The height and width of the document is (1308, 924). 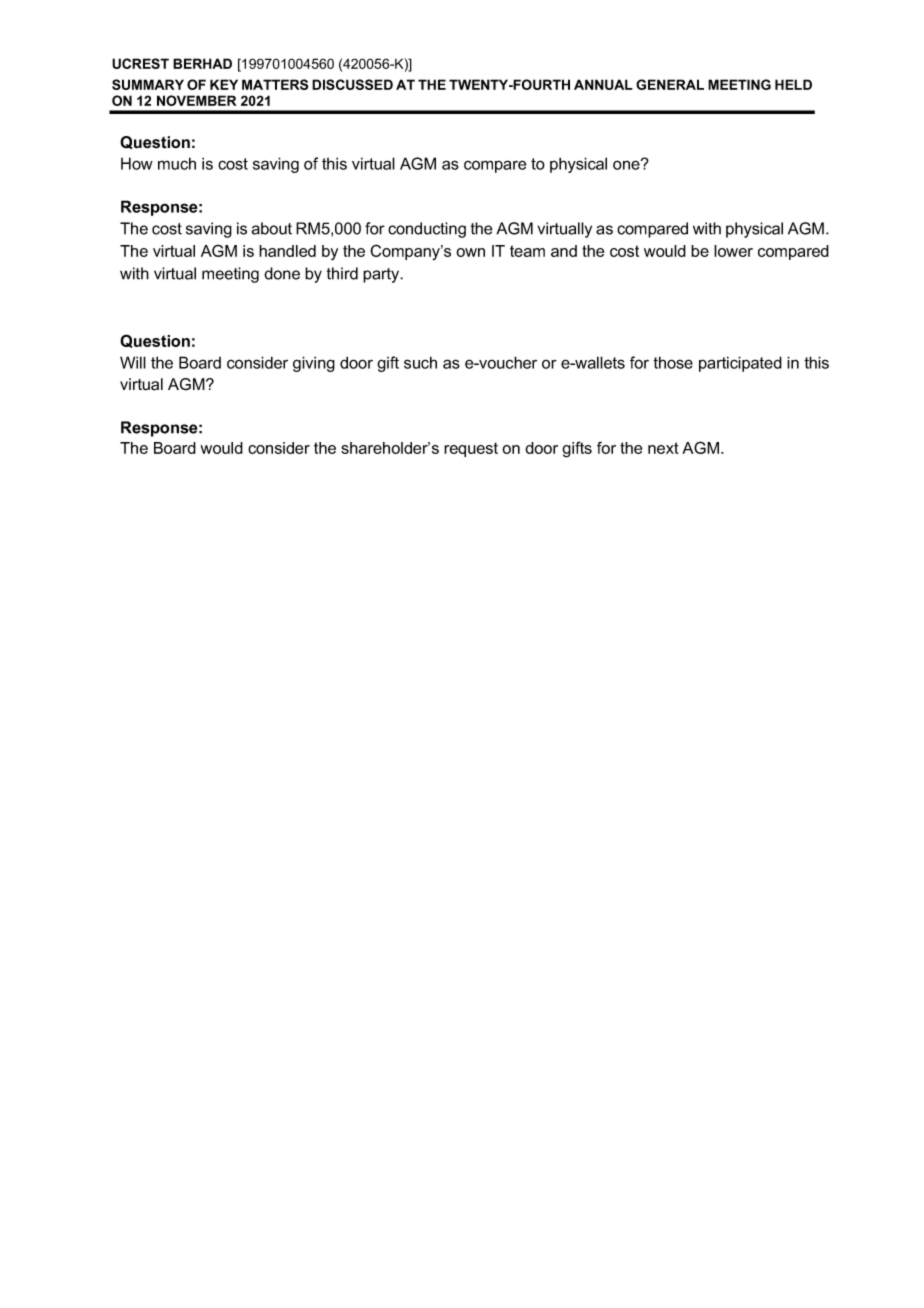 What do you see at coordinates (470, 252) in the document?
I see `own` at bounding box center [470, 252].
